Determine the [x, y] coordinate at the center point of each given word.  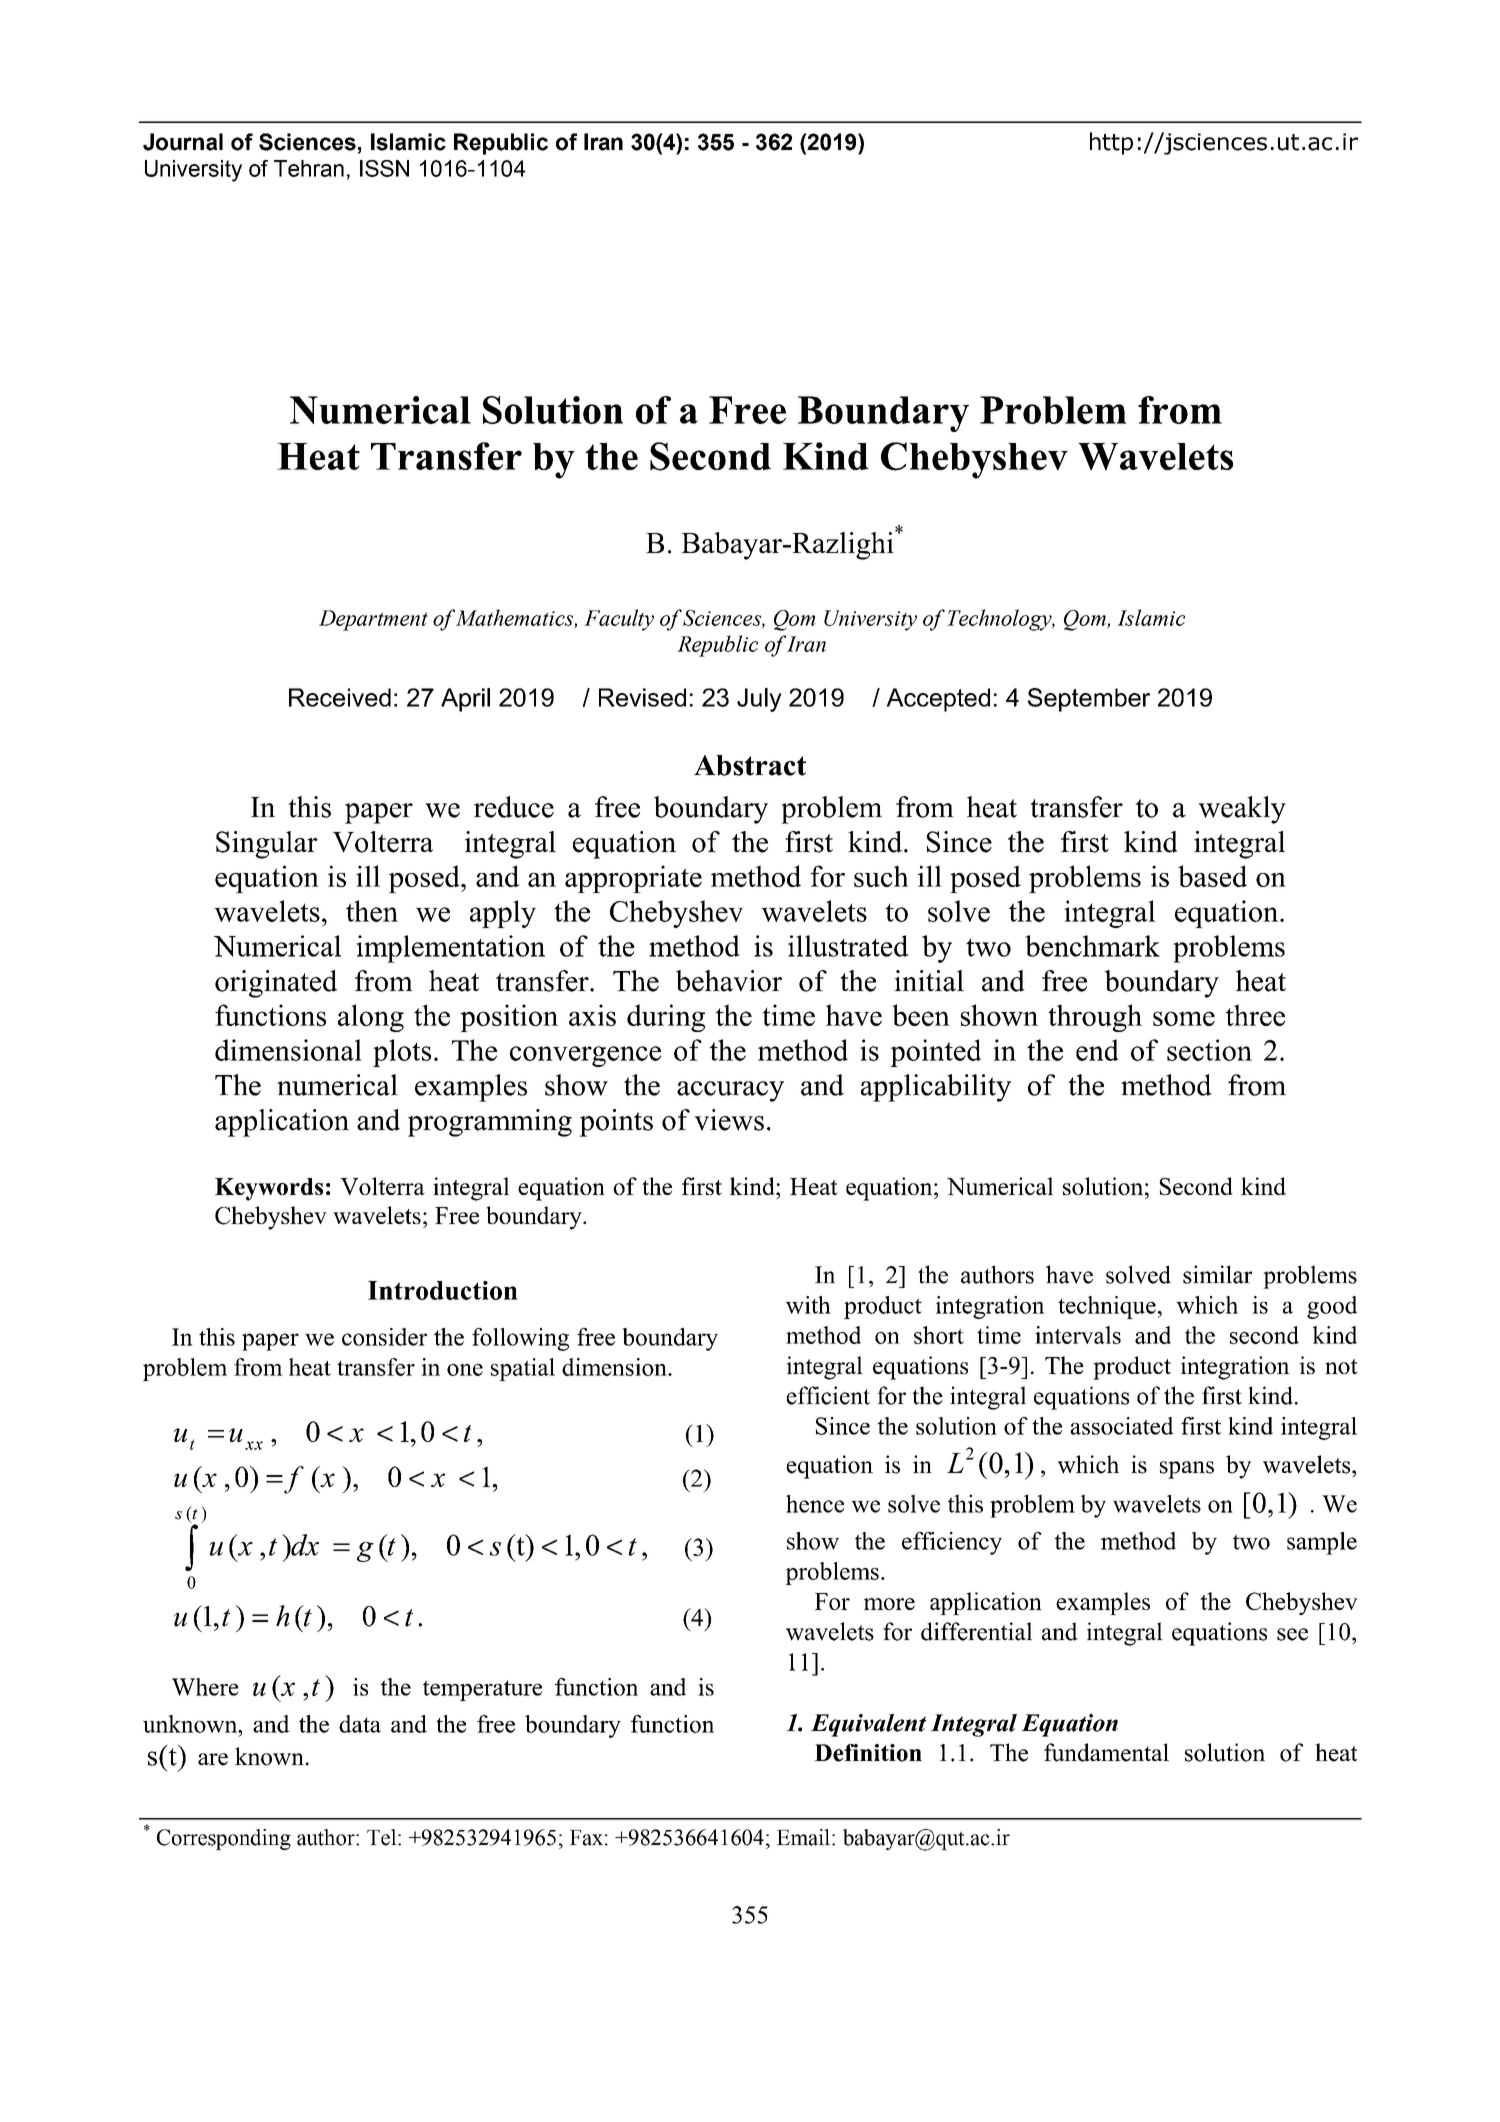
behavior [729, 981]
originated [276, 984]
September [1089, 700]
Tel [383, 1837]
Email [805, 1837]
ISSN [384, 168]
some [1184, 1018]
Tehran [309, 168]
